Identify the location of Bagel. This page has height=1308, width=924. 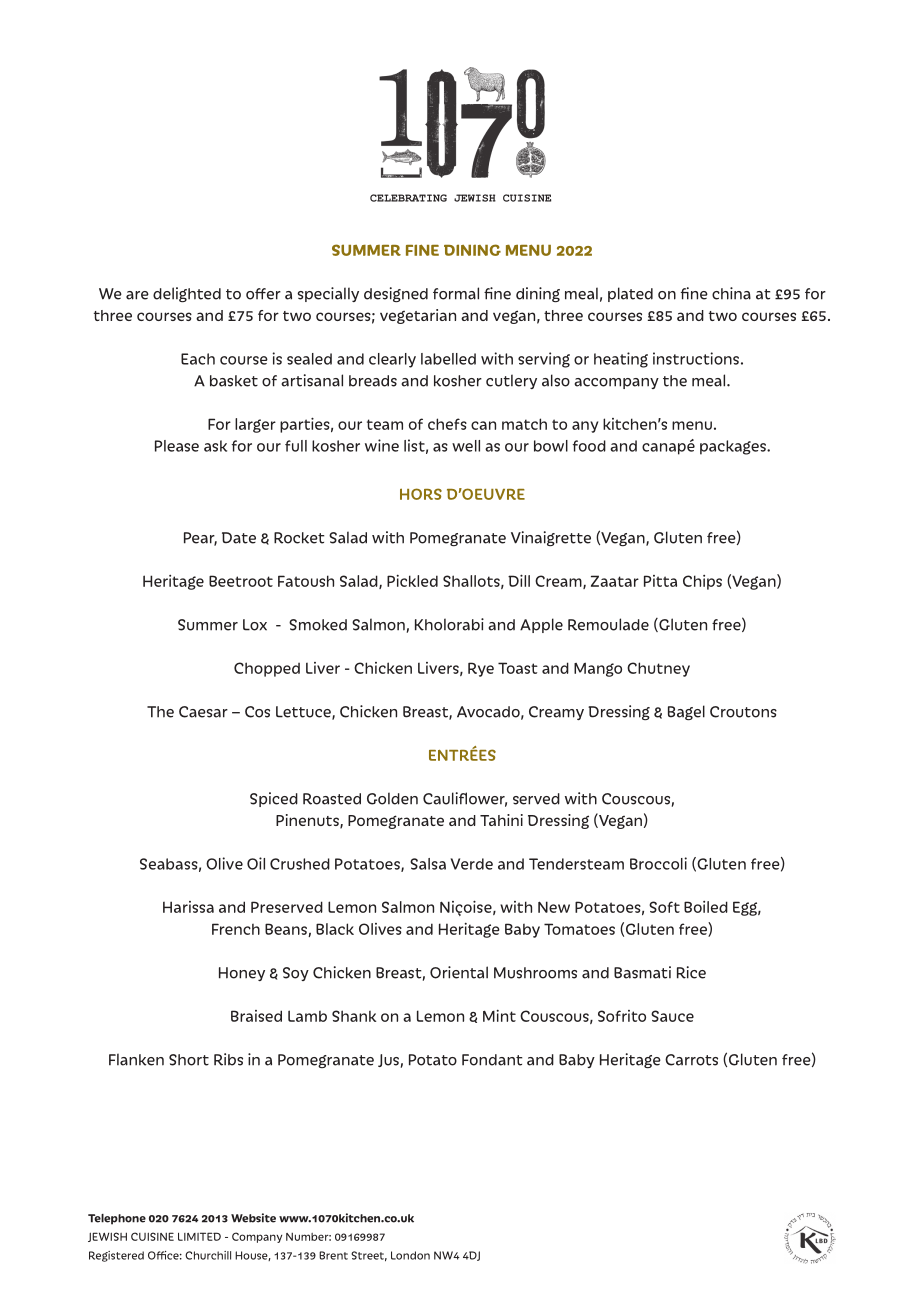
(686, 712).
